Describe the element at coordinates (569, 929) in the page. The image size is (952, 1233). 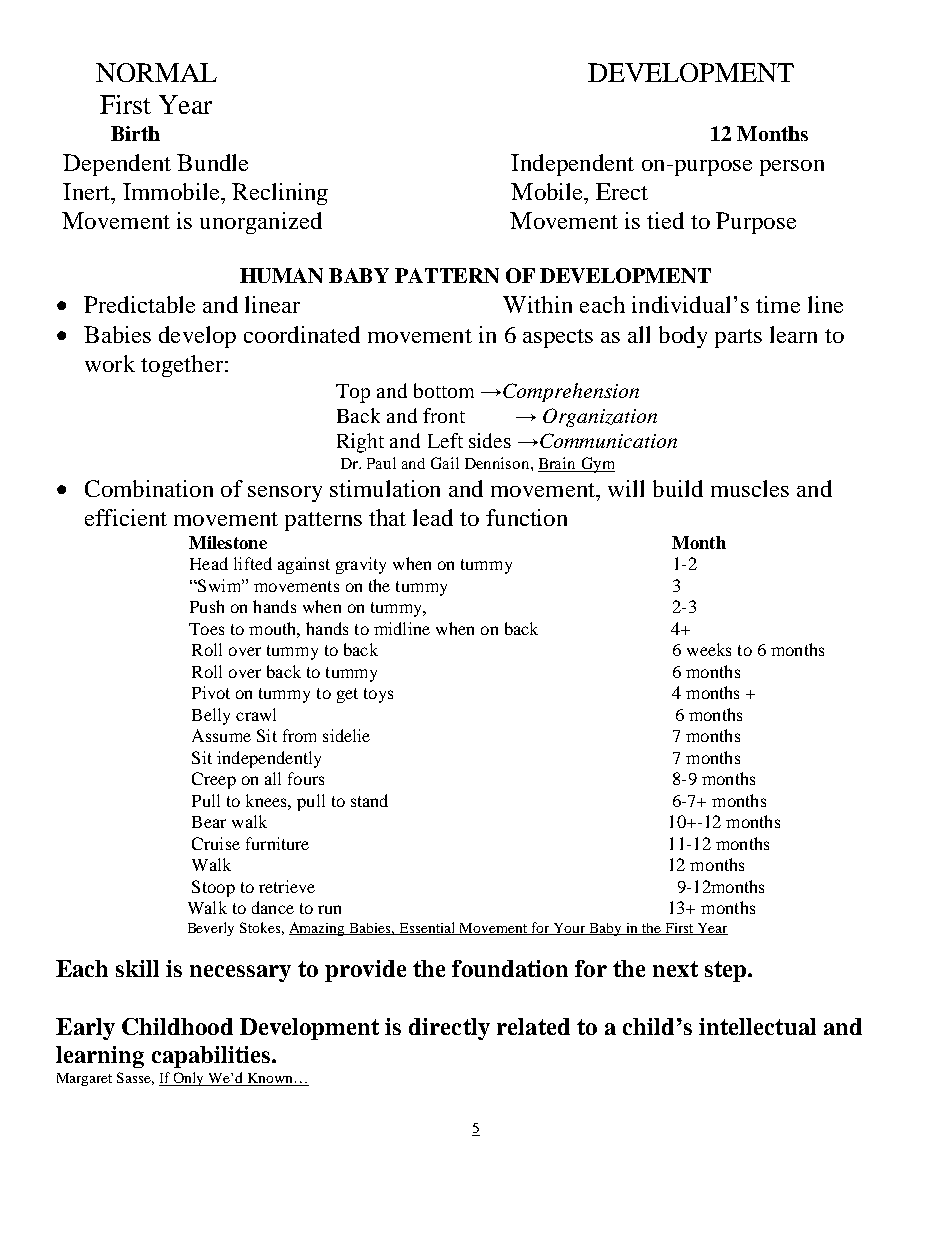
I see `Your` at that location.
